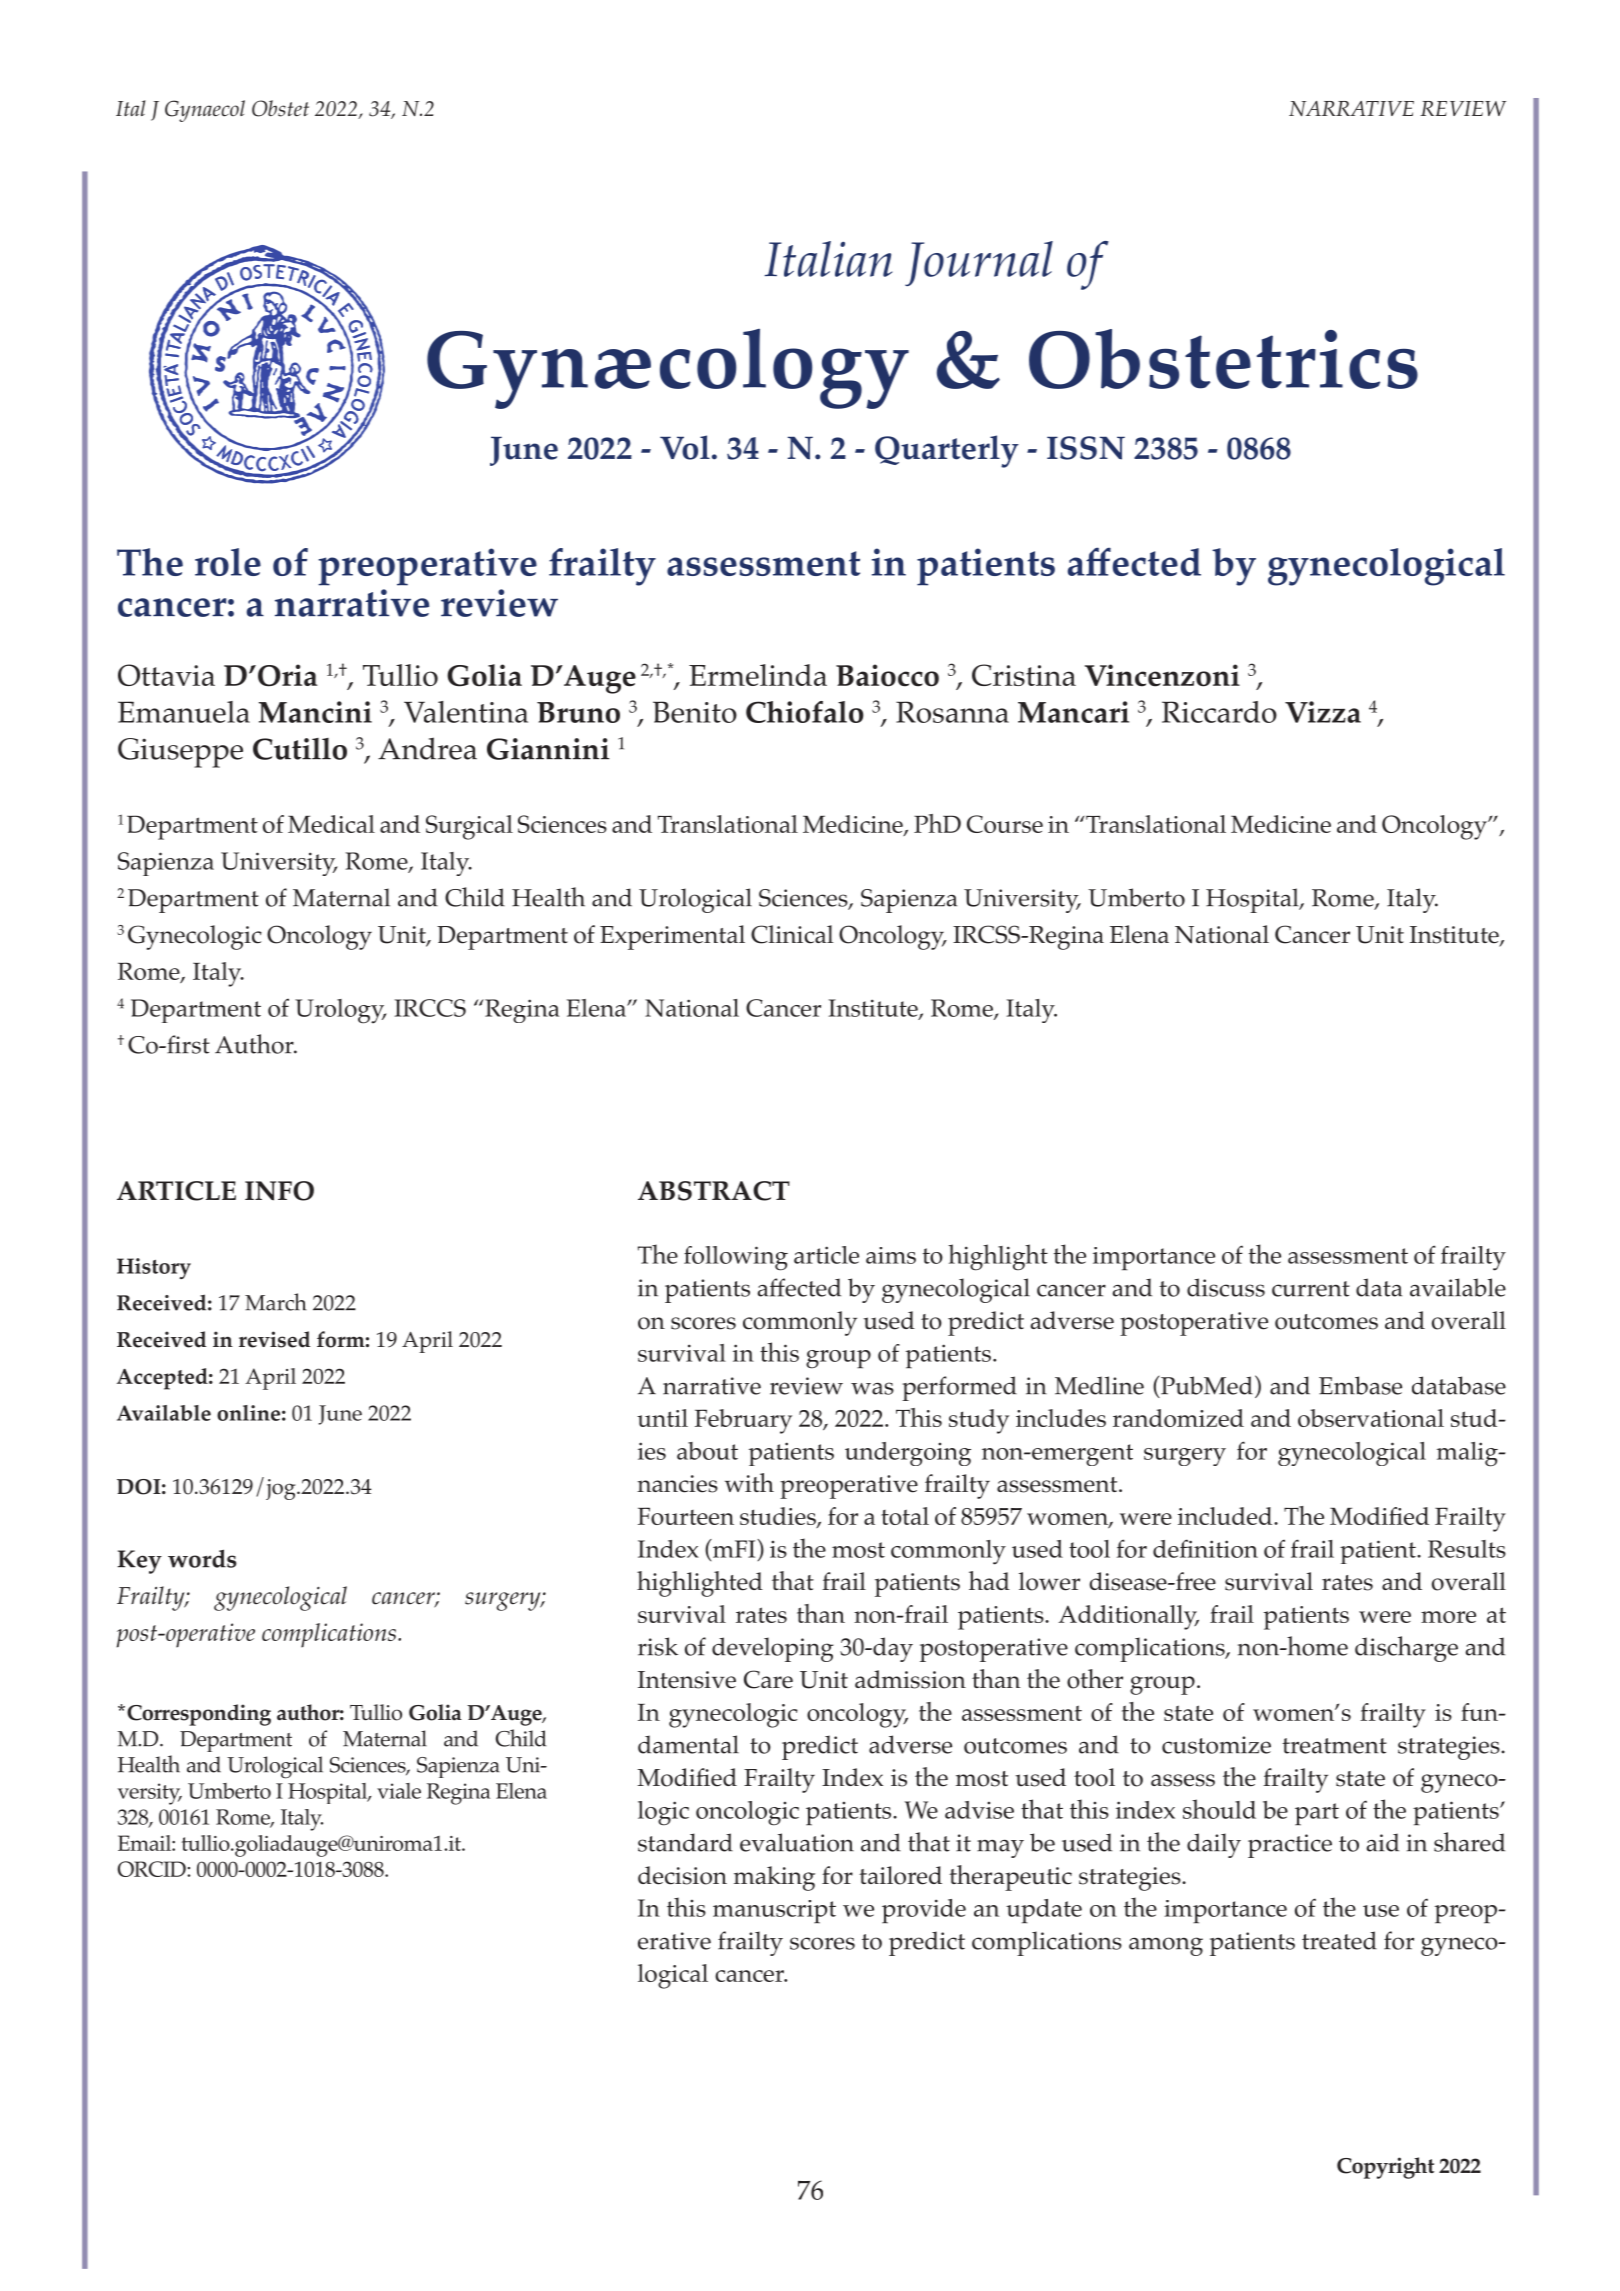 The height and width of the screenshot is (2291, 1620). I want to click on Journal, so click(979, 263).
